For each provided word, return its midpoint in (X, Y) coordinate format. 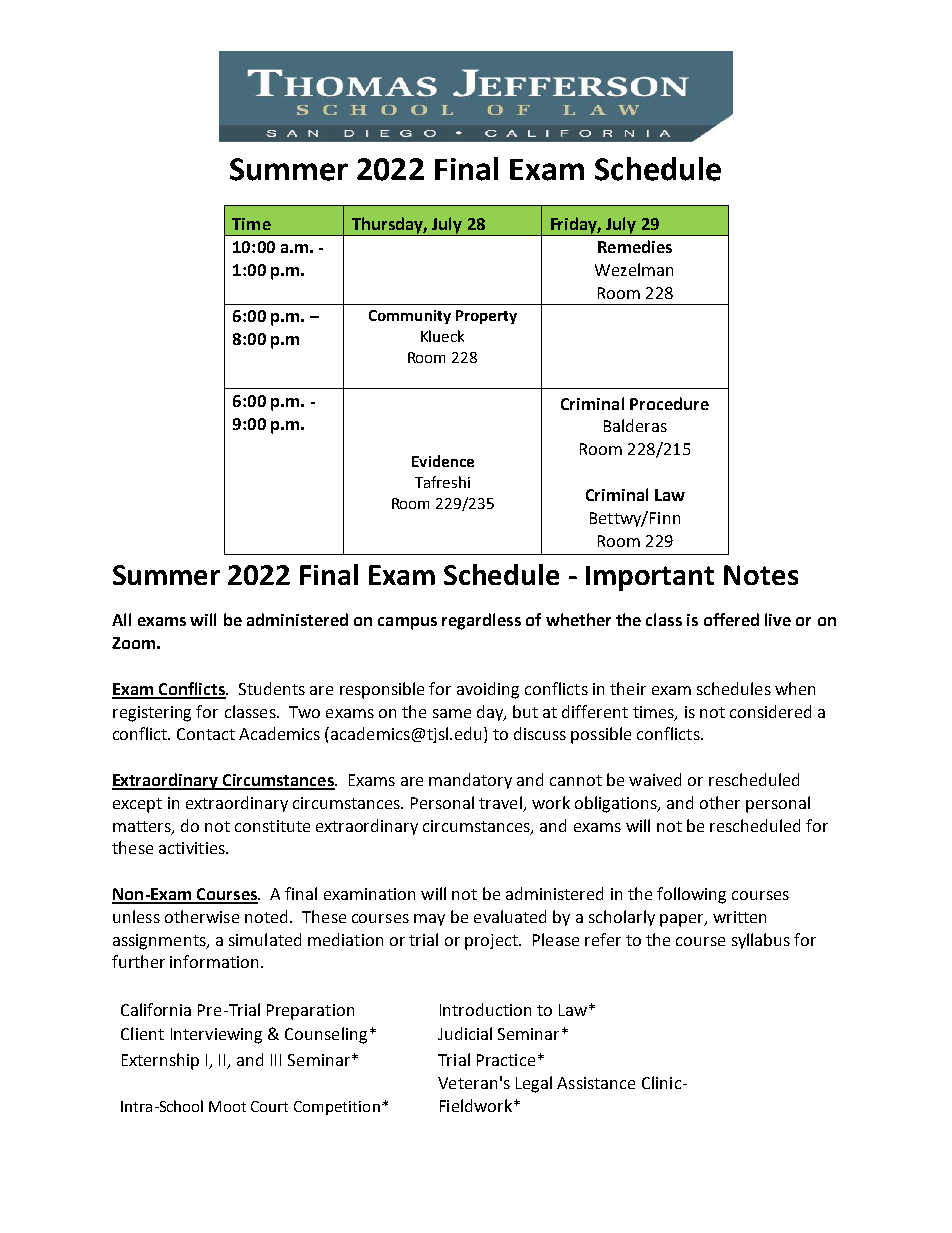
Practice (506, 1060)
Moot (227, 1106)
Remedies (635, 246)
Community (410, 317)
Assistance (596, 1083)
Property (486, 317)
